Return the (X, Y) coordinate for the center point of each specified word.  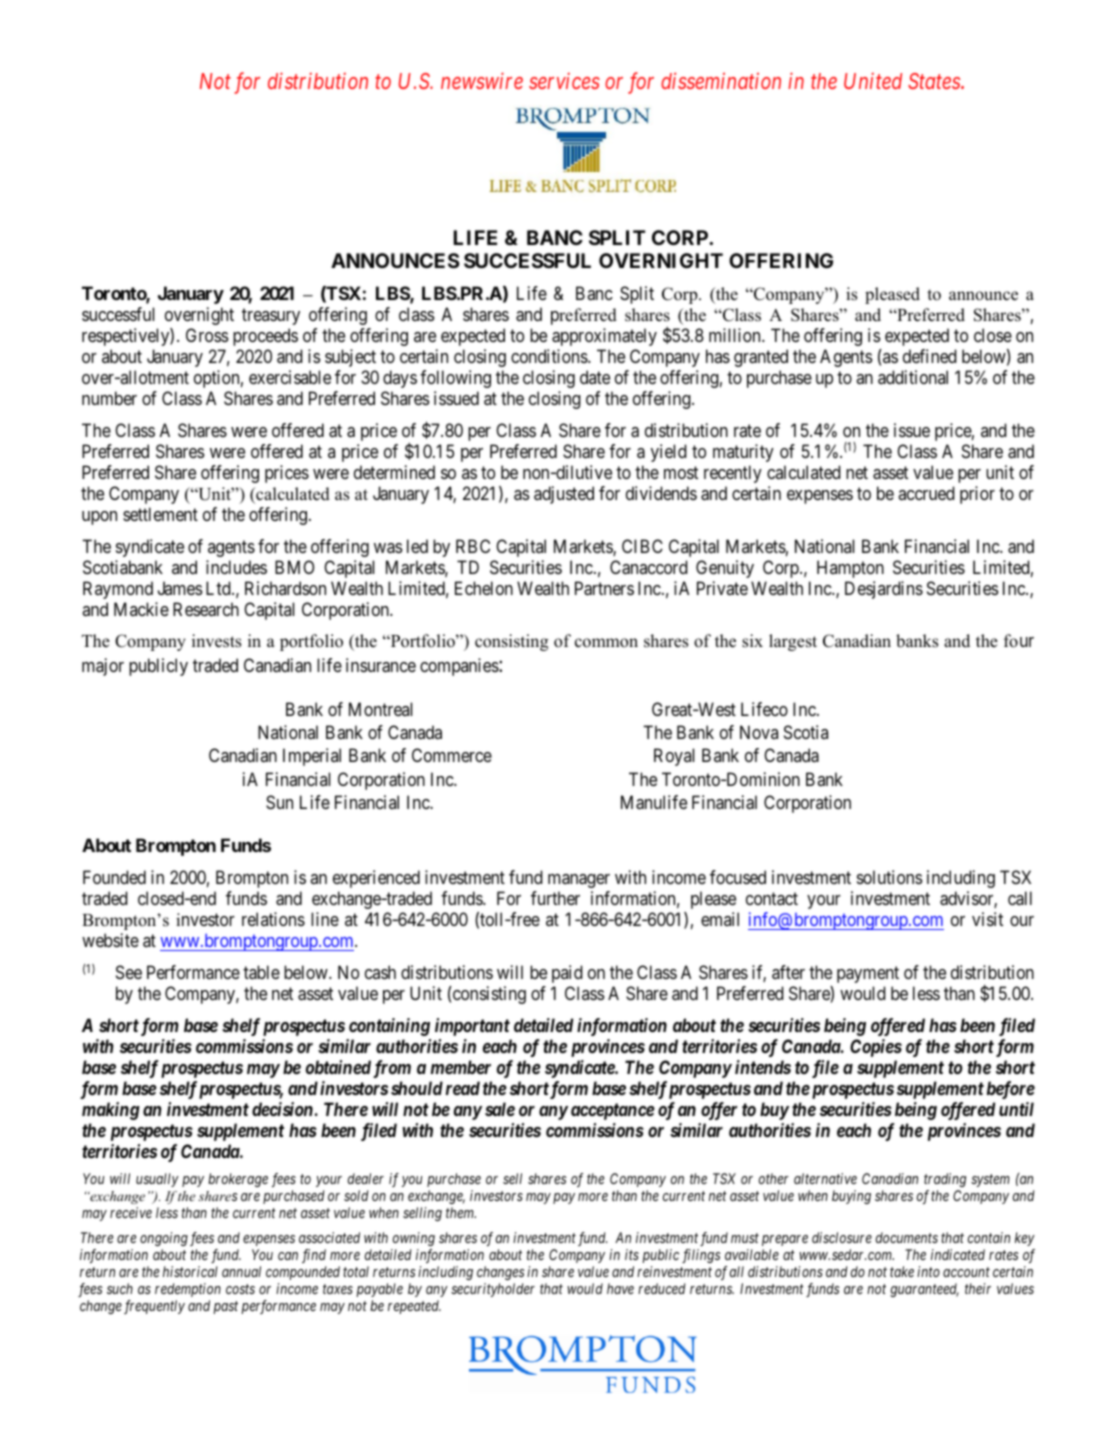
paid (567, 974)
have (620, 1288)
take (902, 1271)
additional (913, 377)
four (1019, 641)
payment (868, 974)
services (564, 81)
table (261, 972)
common (606, 643)
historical (190, 1271)
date (595, 377)
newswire (482, 81)
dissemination (721, 80)
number (109, 398)
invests (216, 641)
